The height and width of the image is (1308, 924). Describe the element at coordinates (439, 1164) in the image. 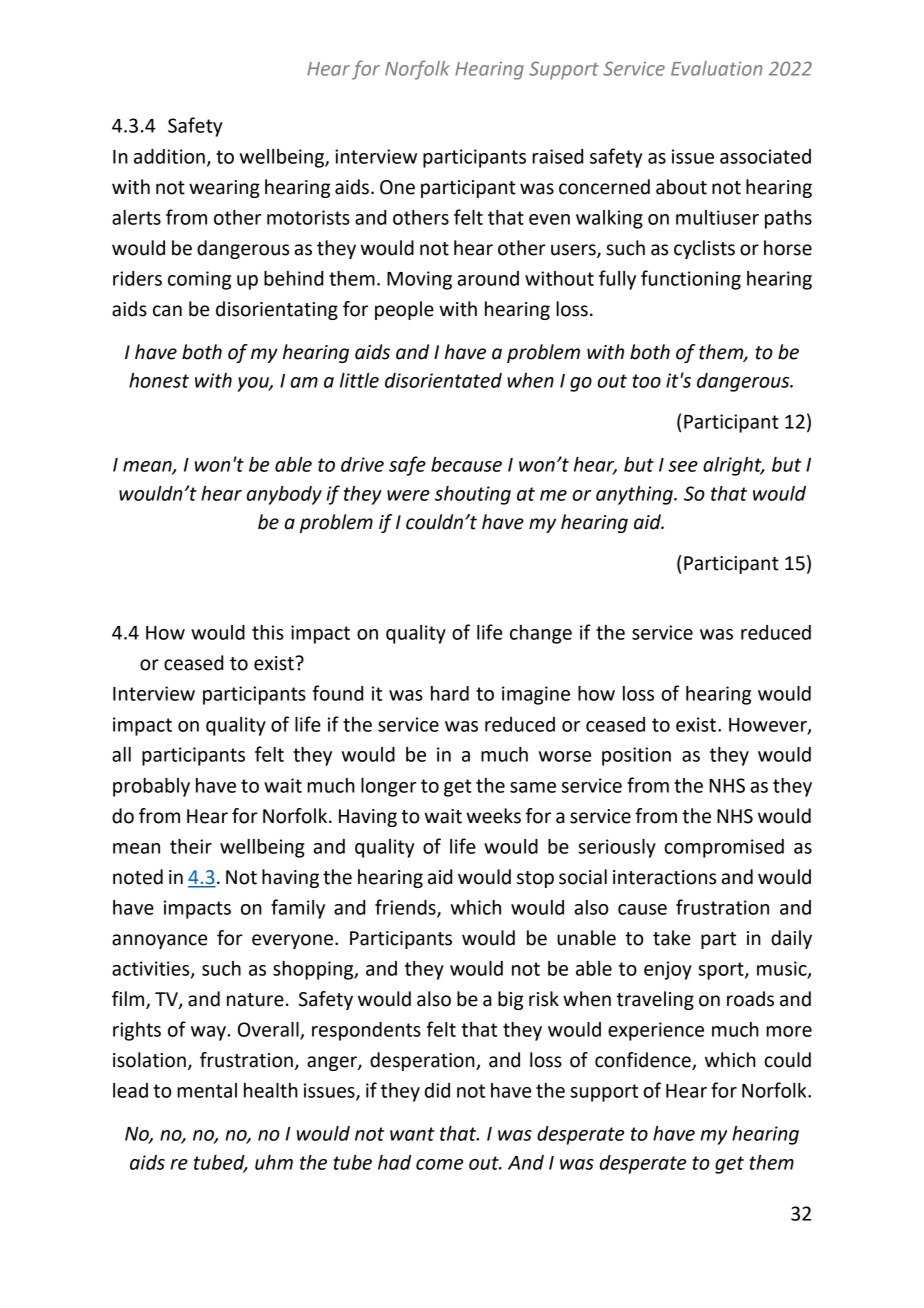

I see `come` at that location.
